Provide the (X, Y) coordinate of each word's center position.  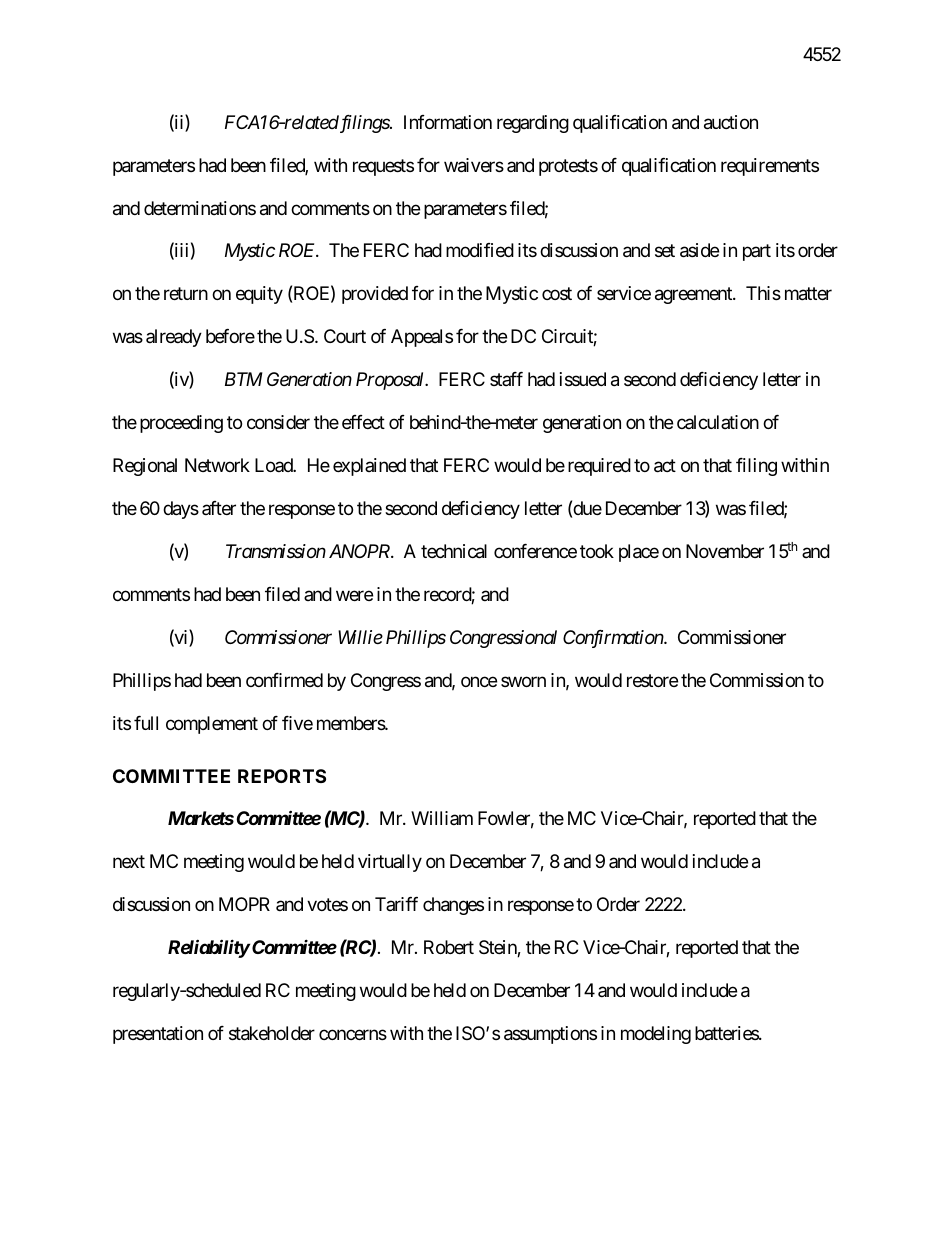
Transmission (276, 551)
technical (454, 551)
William (442, 818)
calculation (718, 422)
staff (506, 379)
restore (652, 680)
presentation (158, 1035)
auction (731, 122)
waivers (474, 165)
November (725, 551)
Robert (449, 947)
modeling (656, 1035)
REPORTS (282, 776)
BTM (244, 379)
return (186, 294)
